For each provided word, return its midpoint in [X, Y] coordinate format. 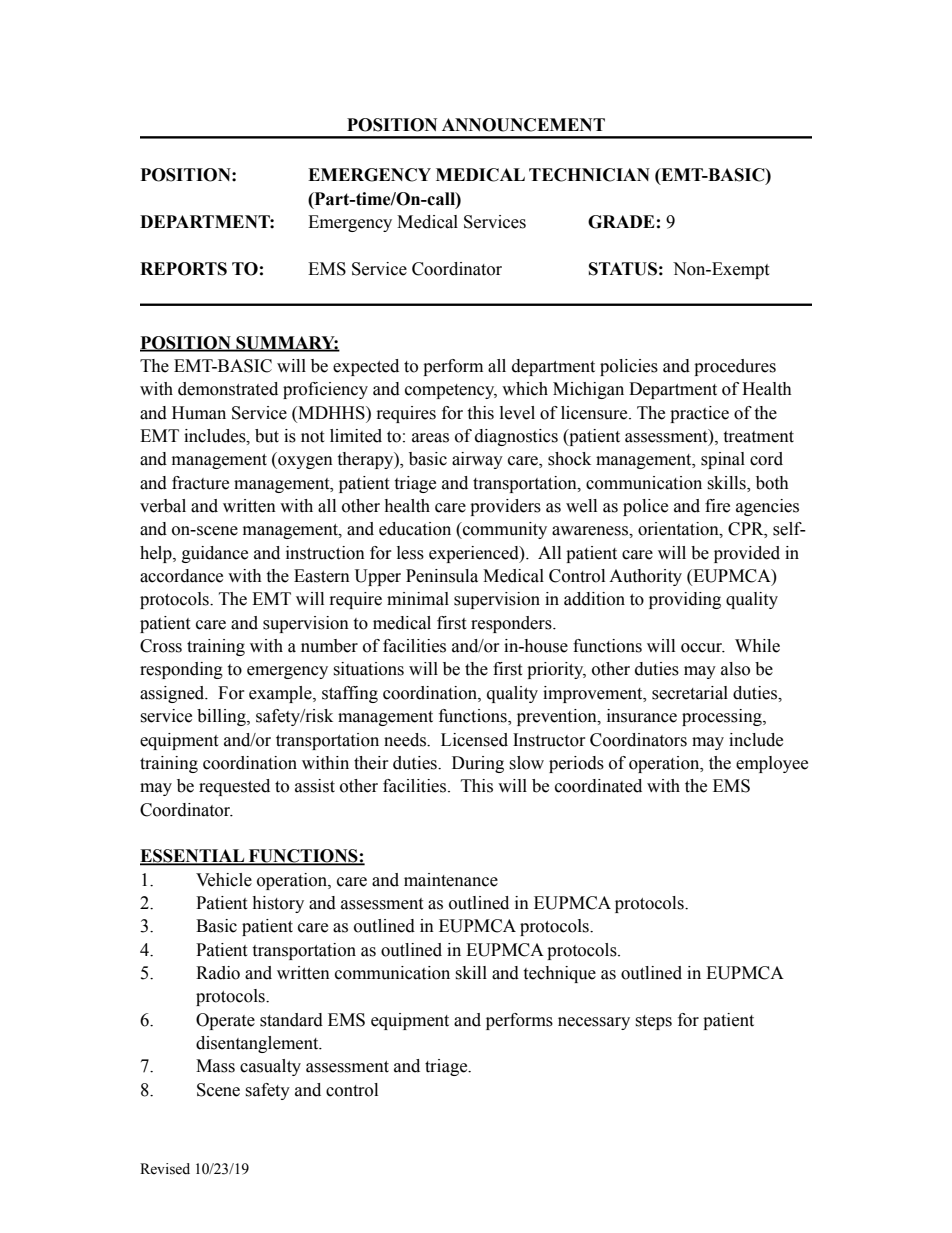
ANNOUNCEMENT [523, 125]
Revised [165, 1169]
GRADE [621, 222]
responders [512, 624]
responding [181, 670]
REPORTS [183, 269]
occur [703, 648]
